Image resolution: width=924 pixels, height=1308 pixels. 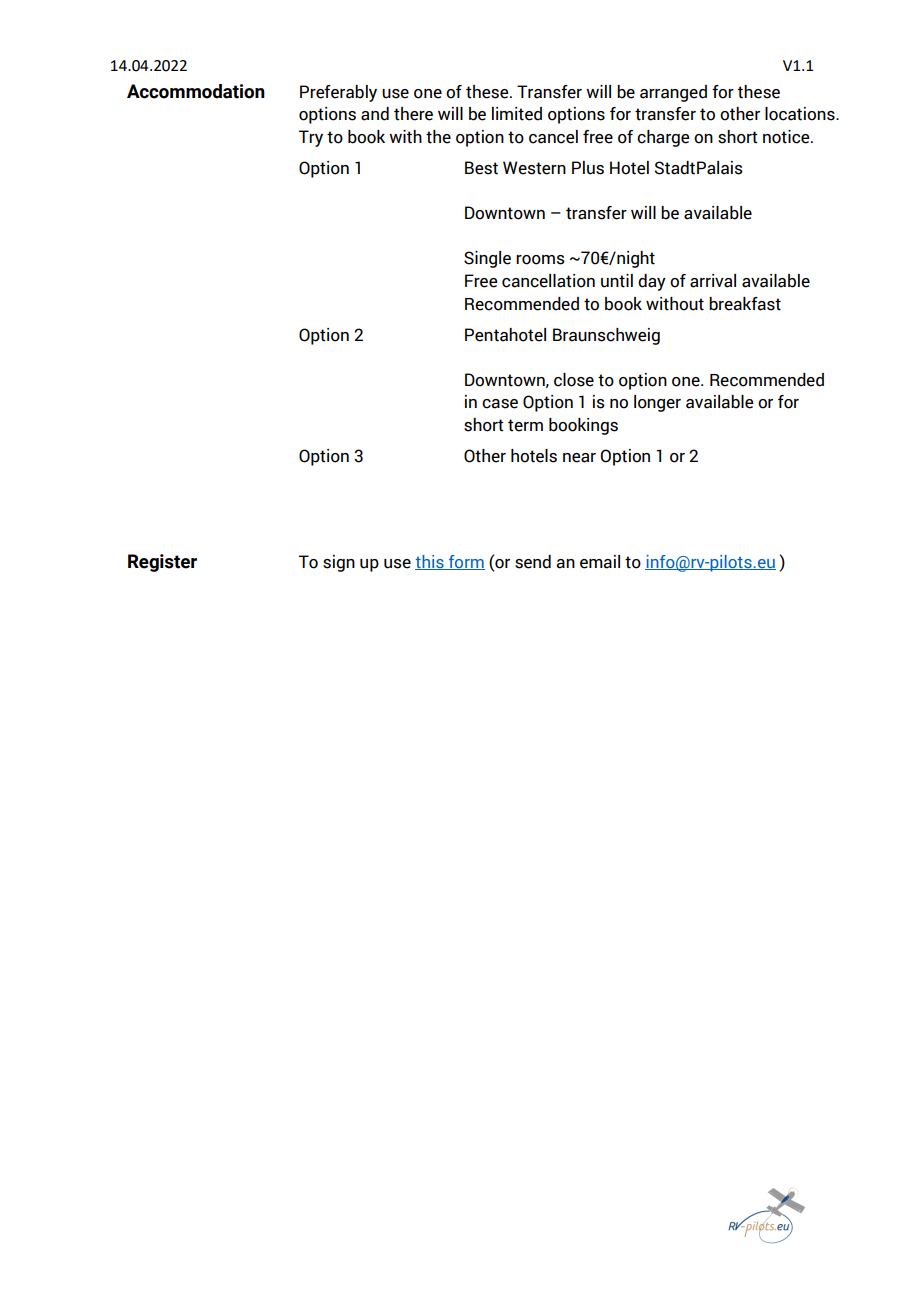 I want to click on arrival, so click(x=713, y=281).
